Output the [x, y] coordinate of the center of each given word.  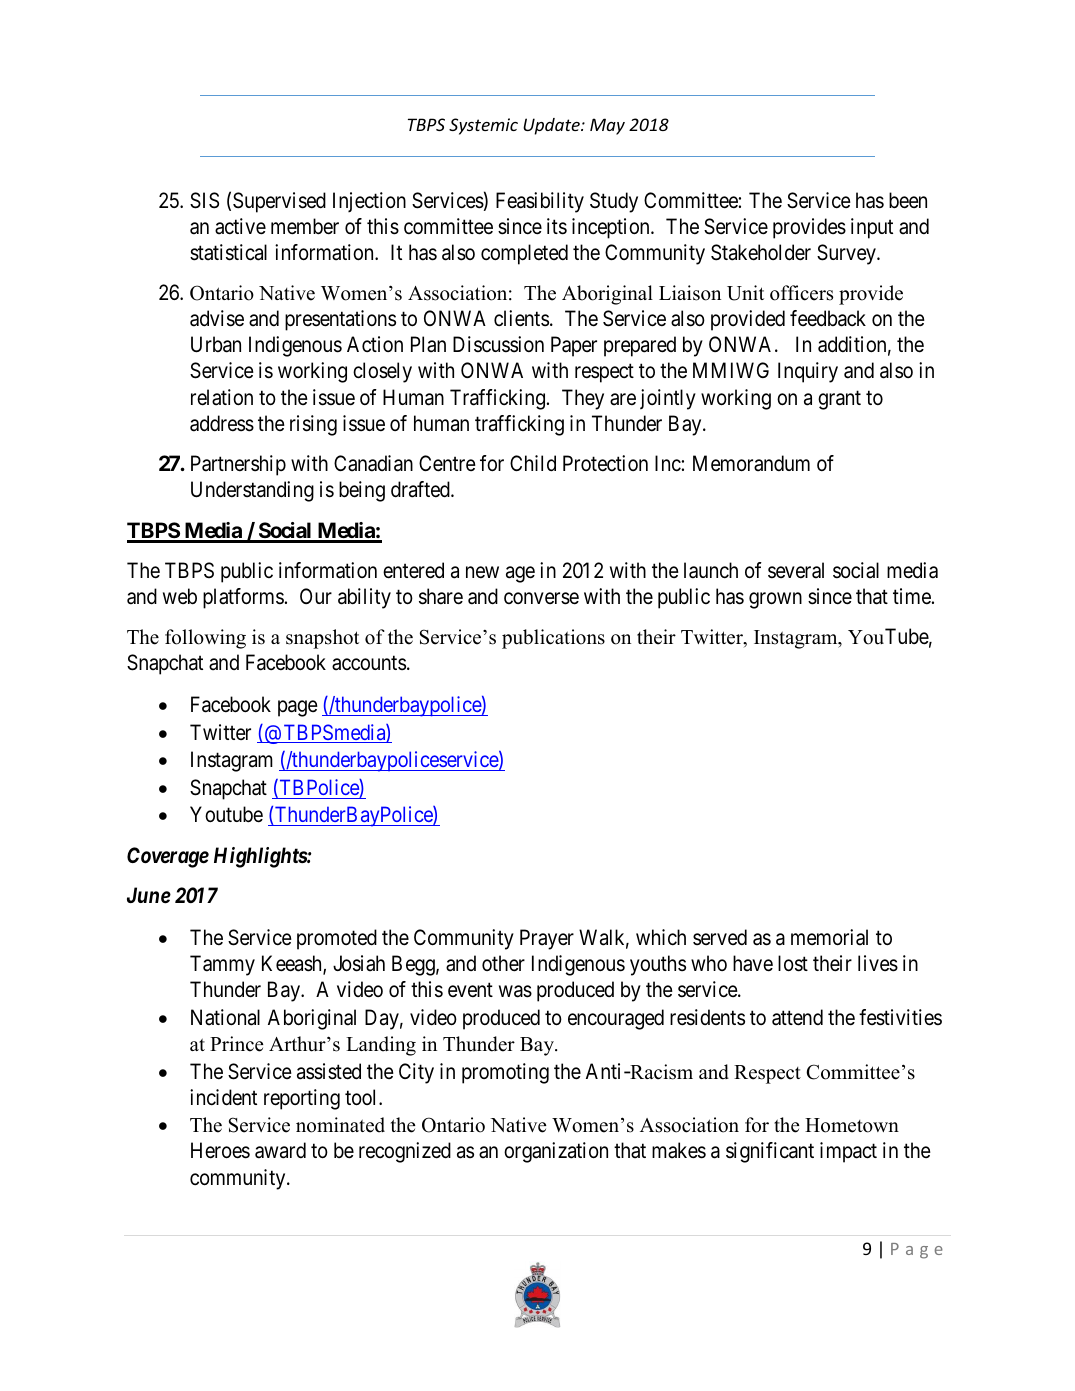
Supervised [279, 202]
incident [223, 1097]
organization [556, 1152]
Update [552, 126]
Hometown [852, 1125]
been [908, 200]
